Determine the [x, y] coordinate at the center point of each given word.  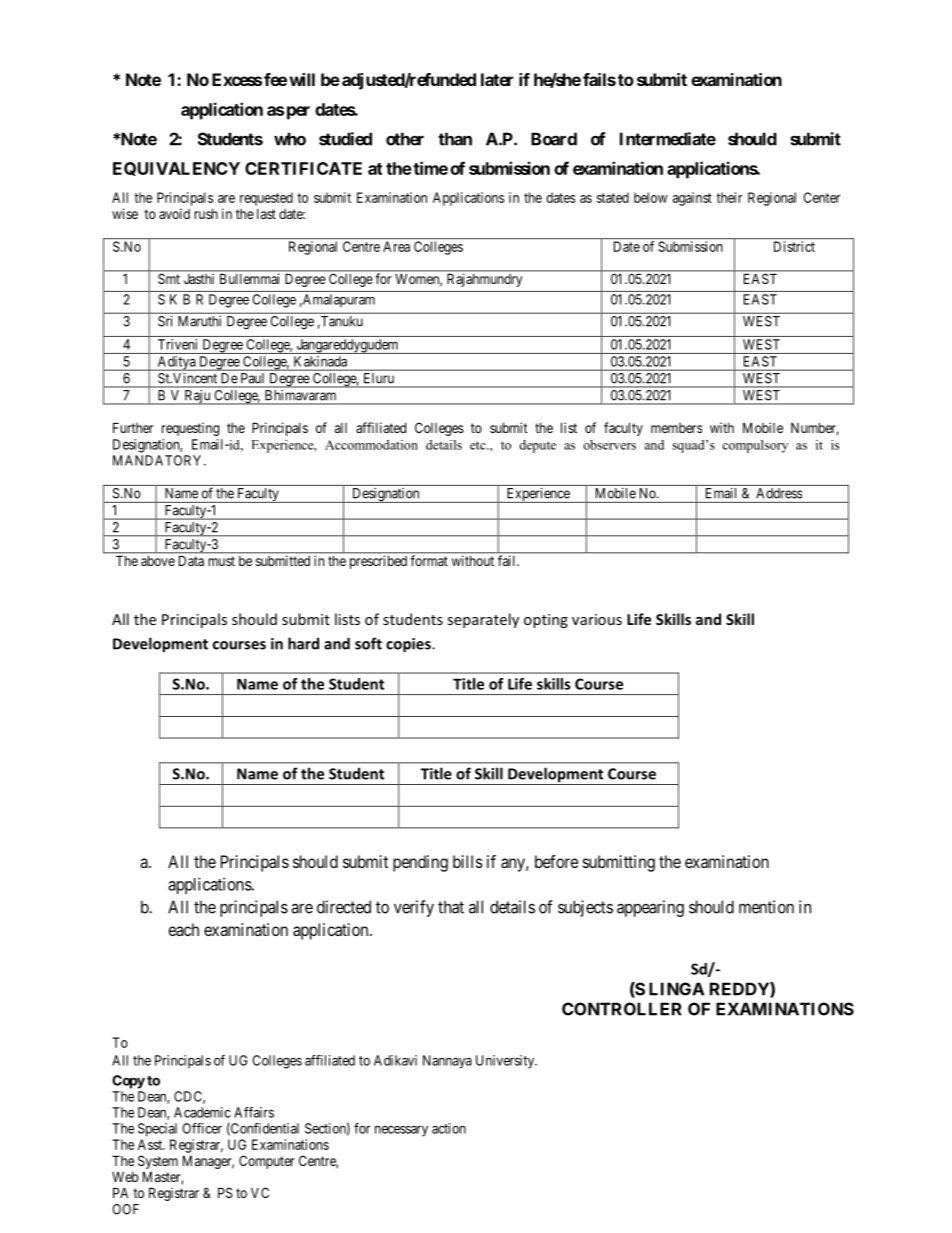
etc [479, 445]
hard [303, 643]
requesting [190, 429]
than [455, 139]
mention [766, 907]
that [451, 907]
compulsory [755, 446]
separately [483, 620]
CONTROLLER [622, 1009]
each [184, 929]
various [597, 619]
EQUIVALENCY [176, 169]
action [449, 1128]
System [158, 1162]
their [729, 197]
